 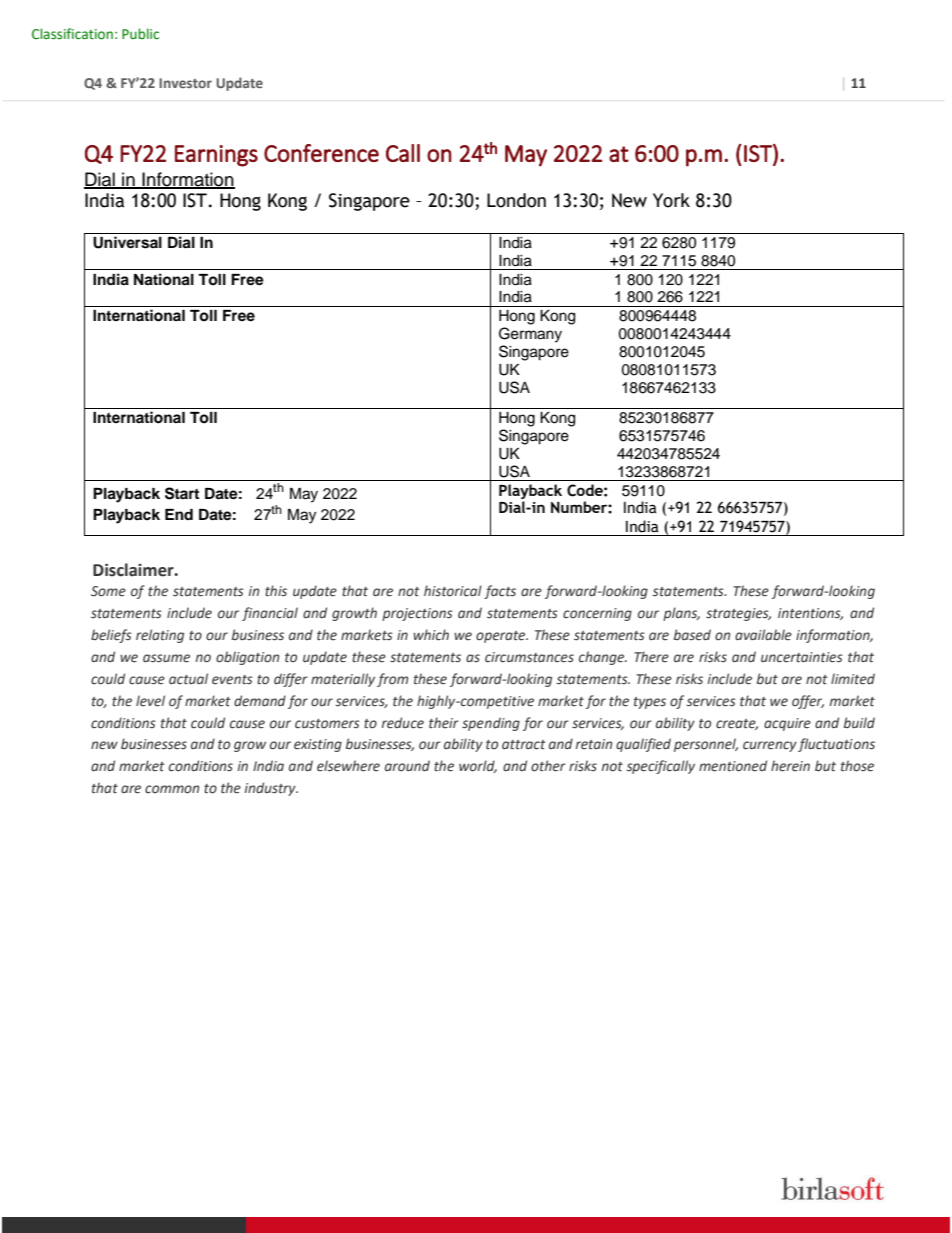 What do you see at coordinates (790, 766) in the screenshot?
I see `herein` at bounding box center [790, 766].
